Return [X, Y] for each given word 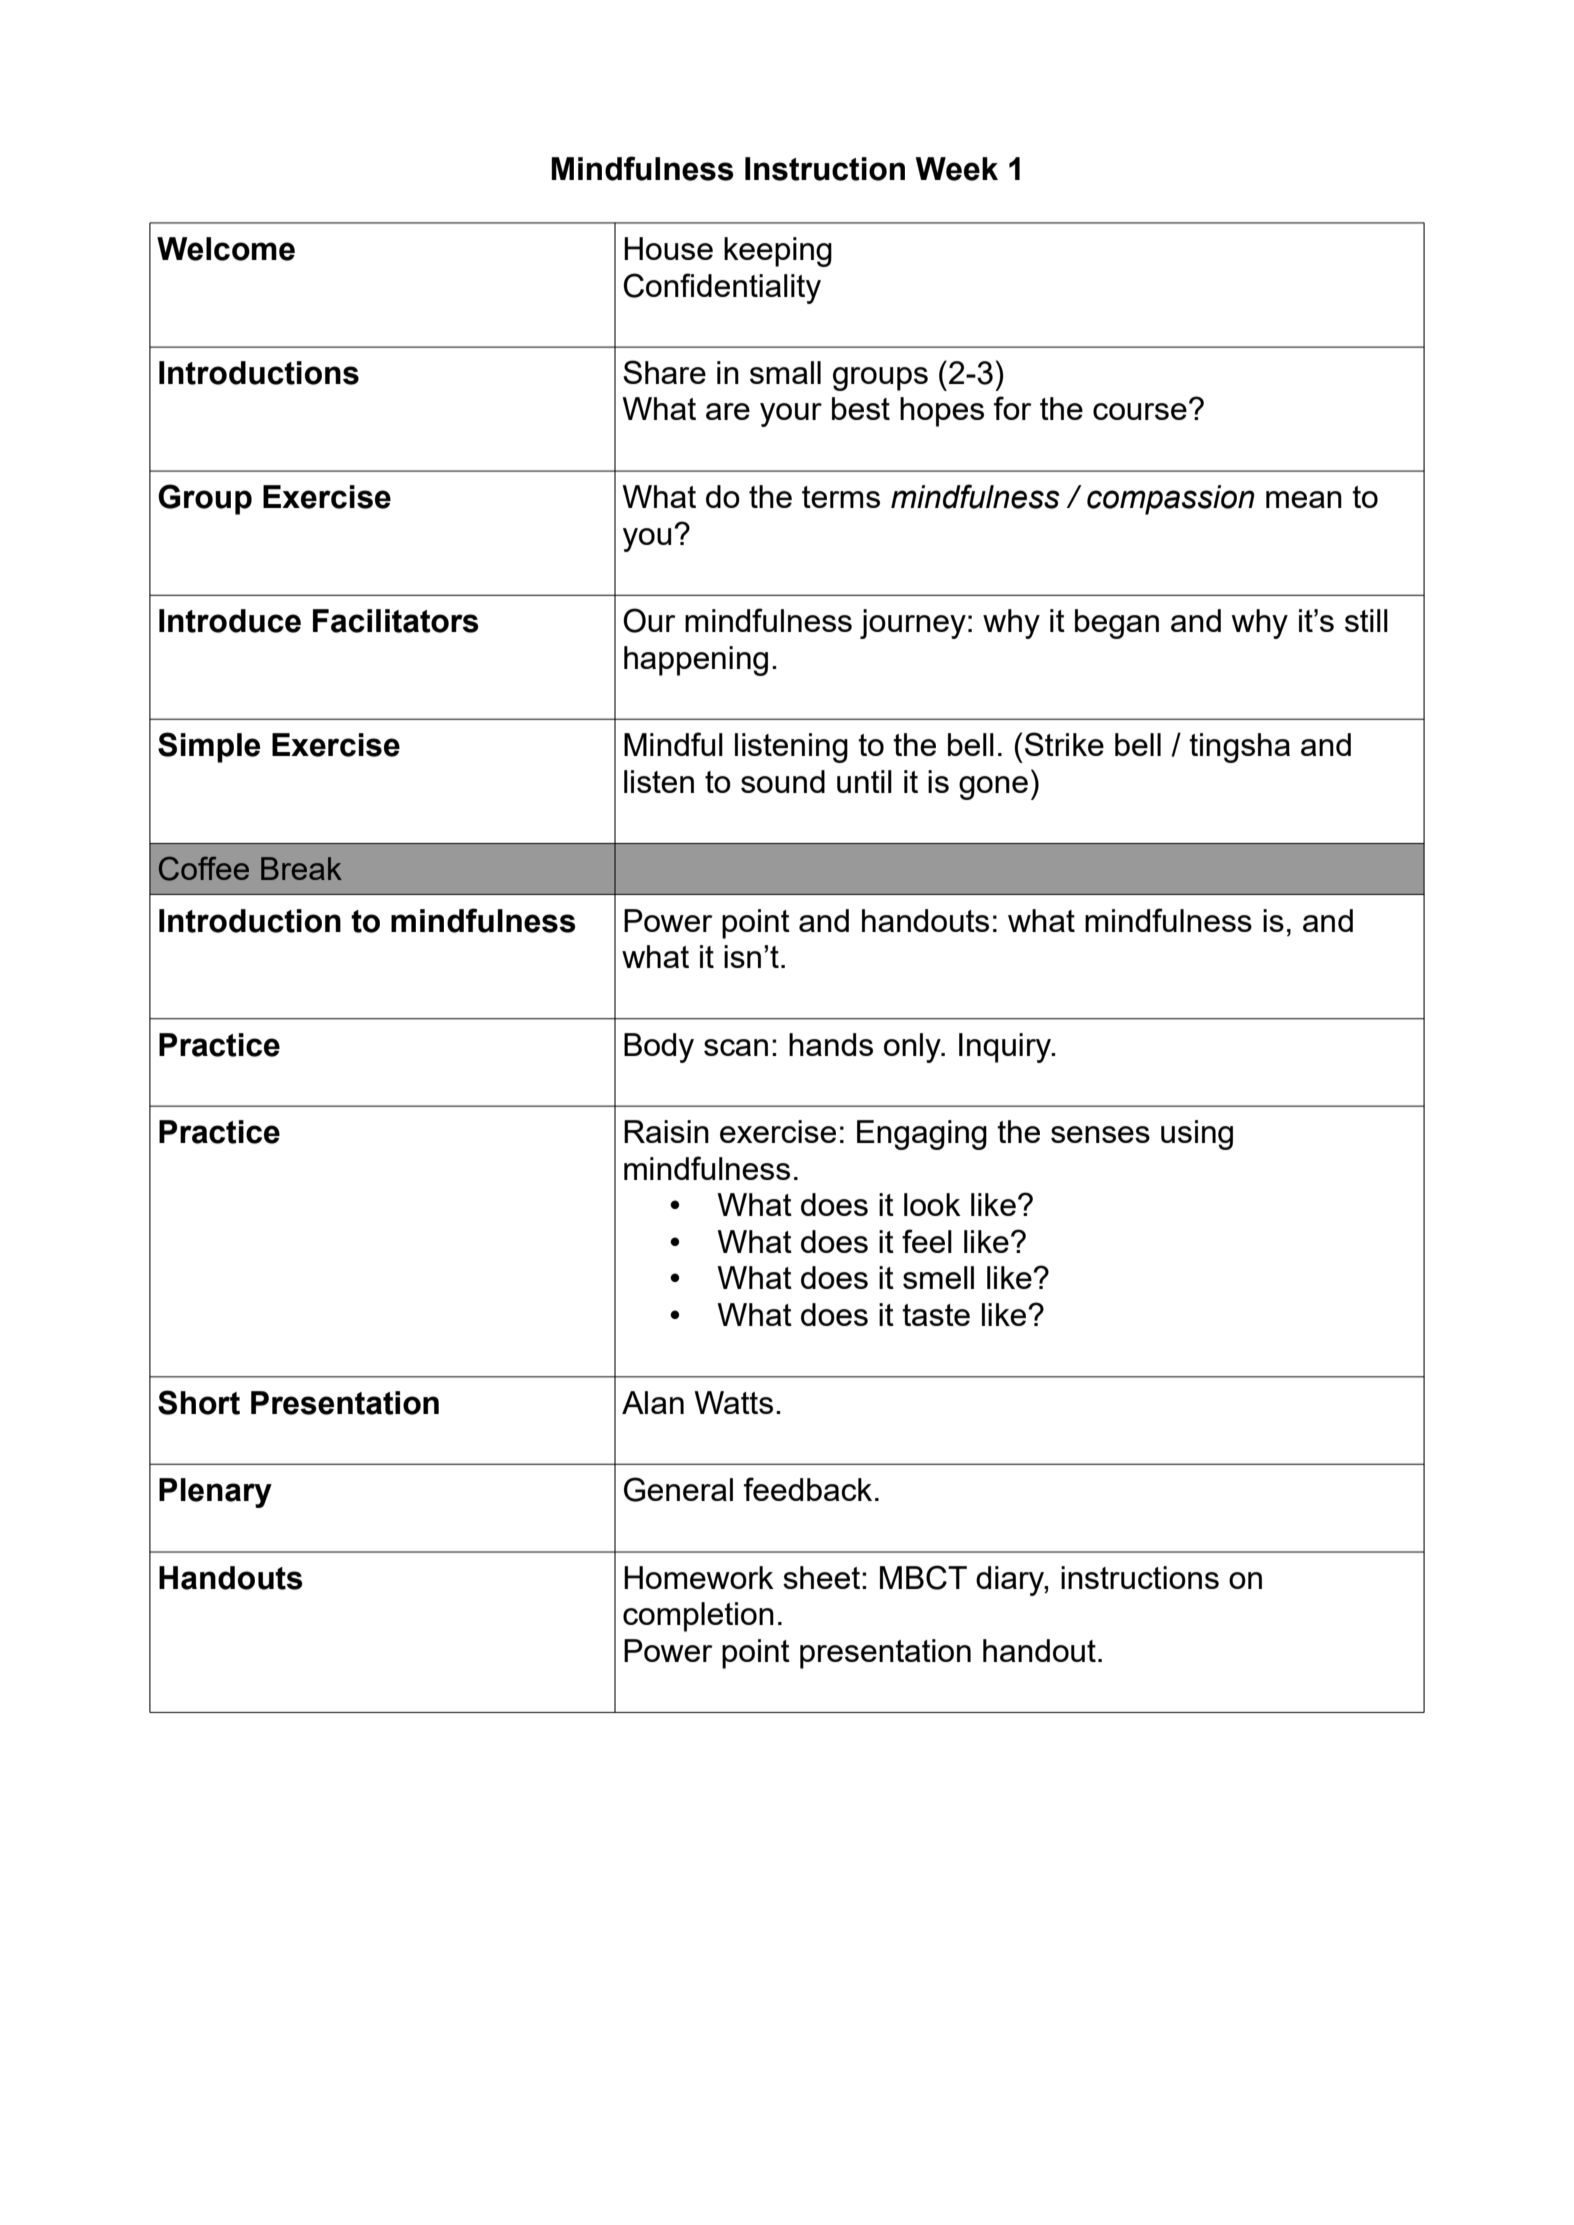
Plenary [215, 1493]
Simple [209, 747]
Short [199, 1402]
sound [783, 781]
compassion [1170, 500]
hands [831, 1044]
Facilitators [396, 621]
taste [936, 1315]
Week [956, 169]
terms [841, 497]
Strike [1064, 744]
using [1197, 1135]
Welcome [226, 249]
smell [938, 1277]
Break [301, 868]
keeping [778, 252]
